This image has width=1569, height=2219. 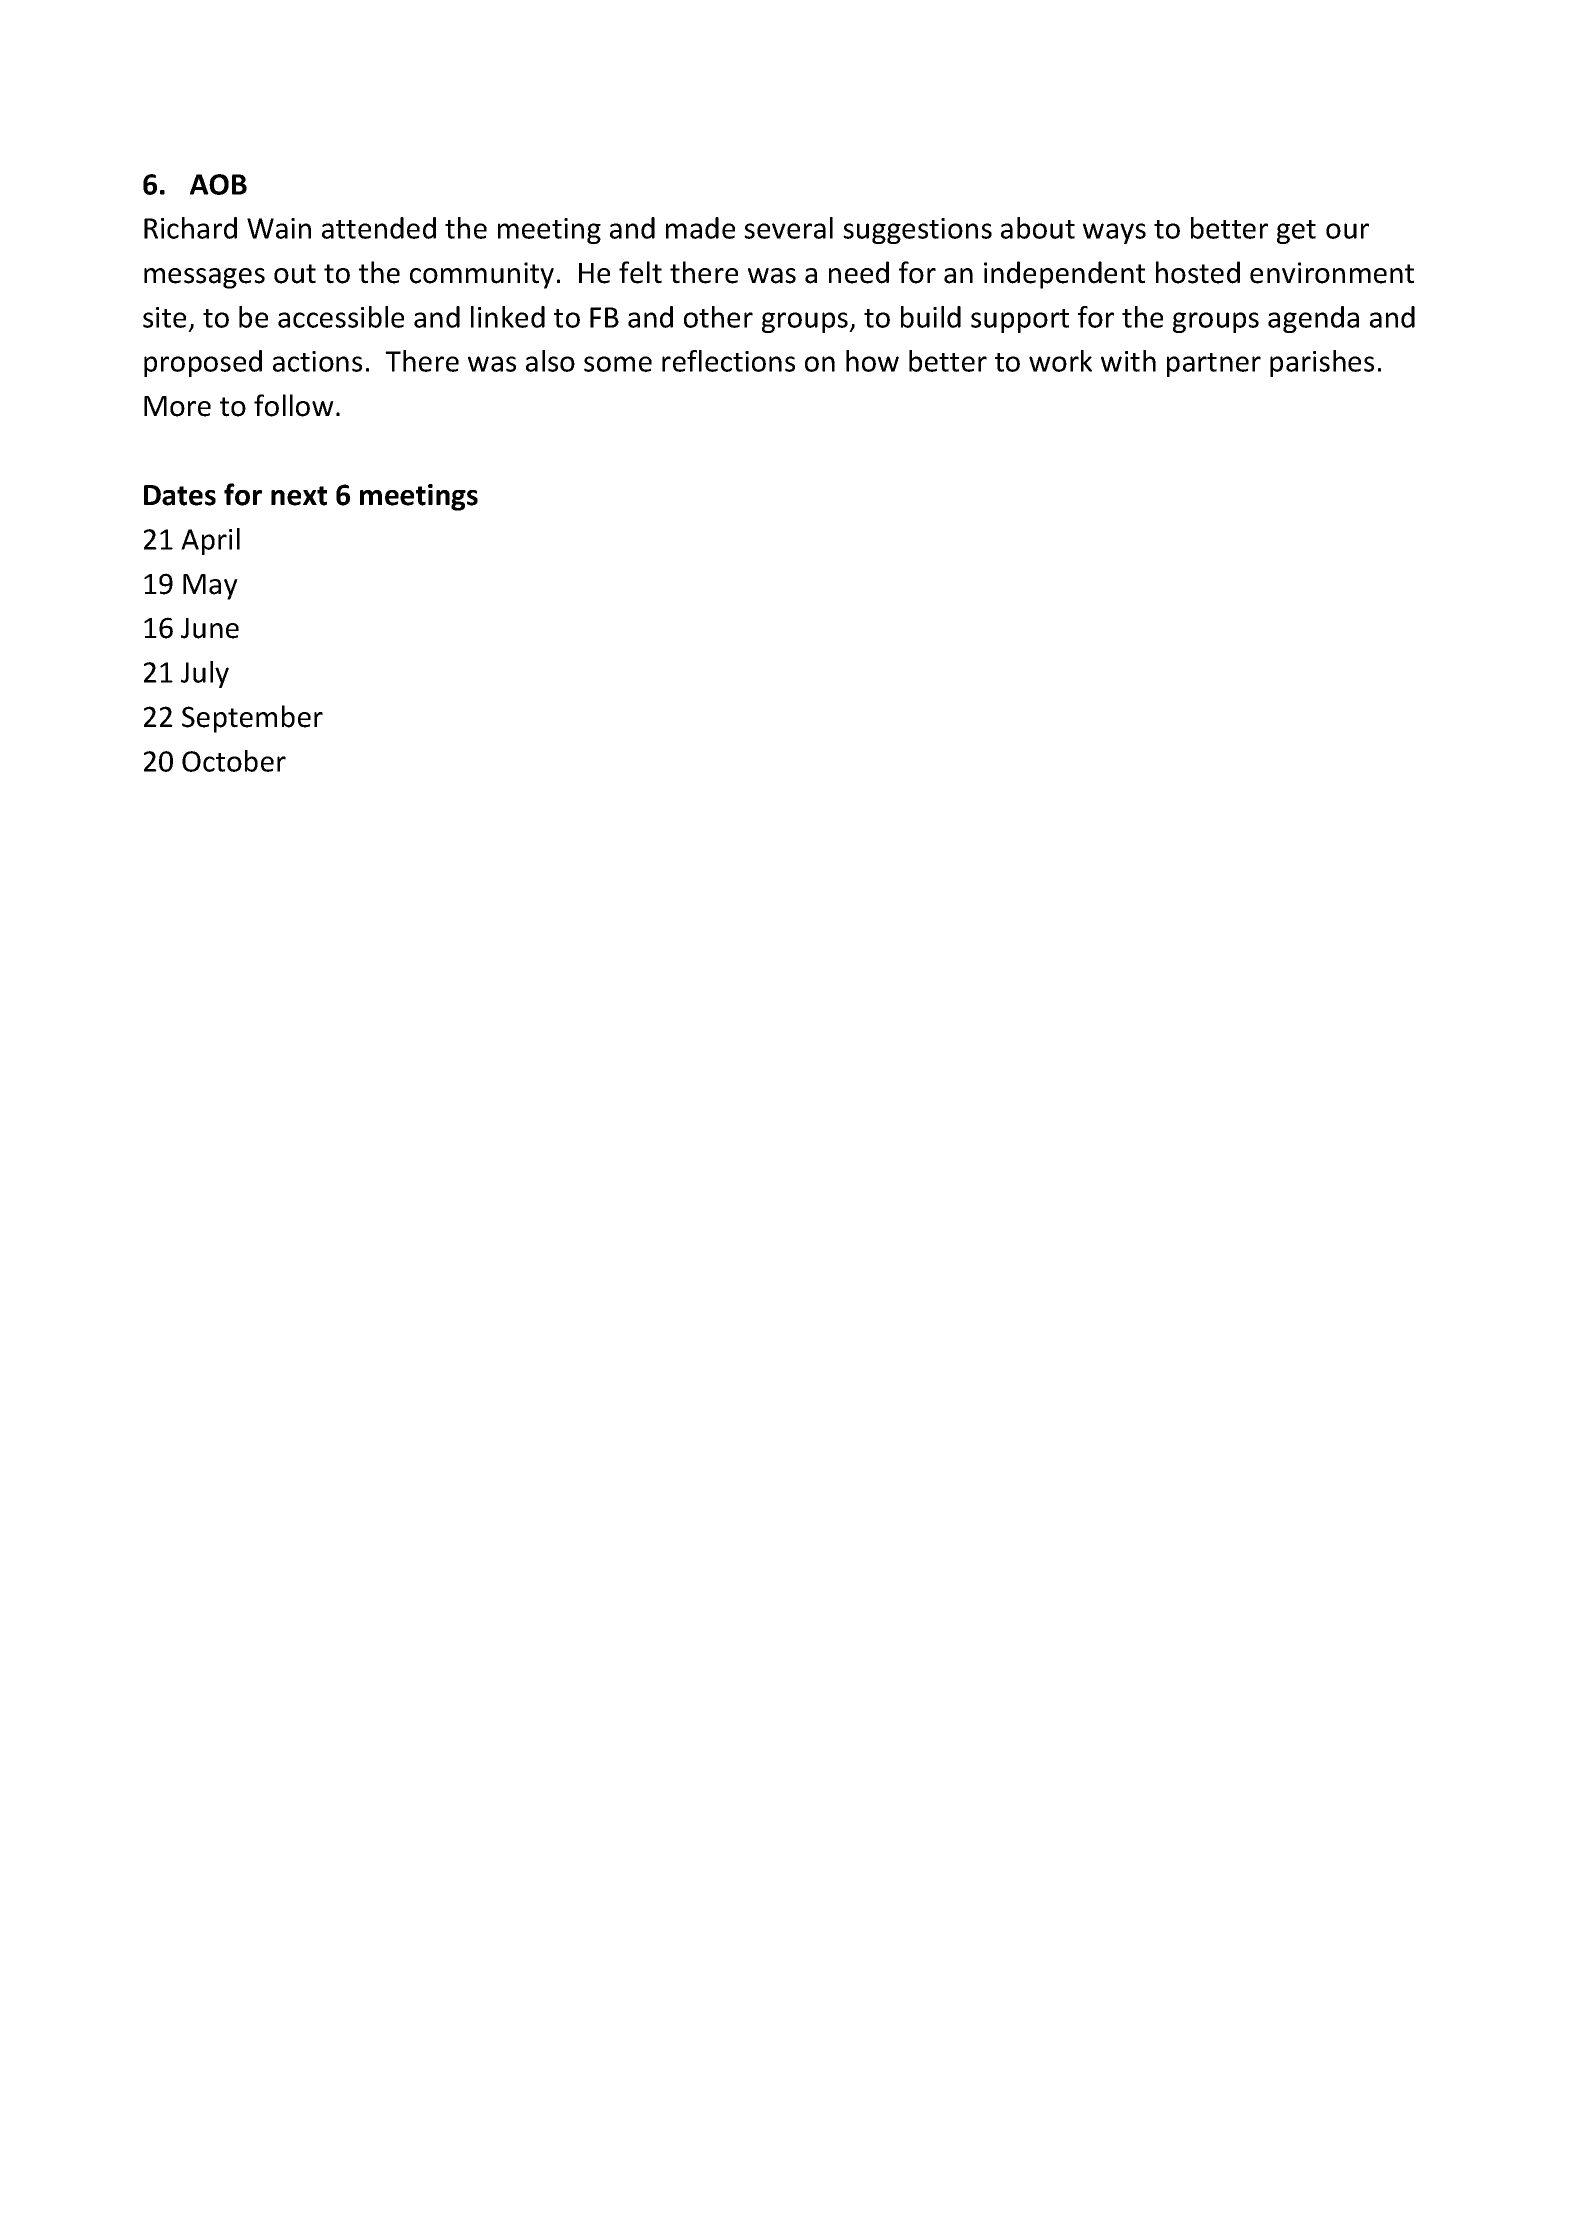 I want to click on reflections, so click(x=728, y=361).
